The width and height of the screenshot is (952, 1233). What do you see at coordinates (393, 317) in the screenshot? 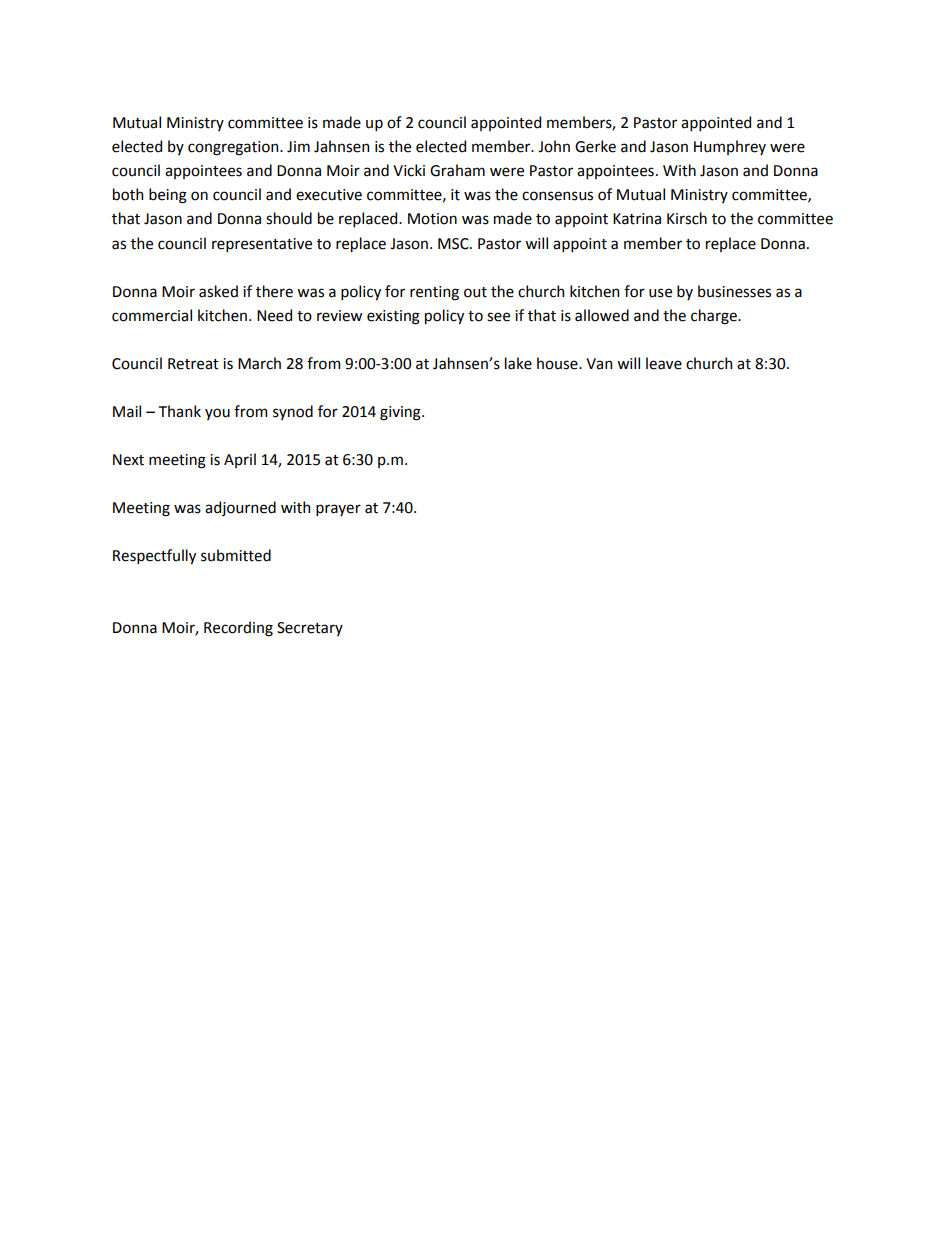
I see `existing` at bounding box center [393, 317].
